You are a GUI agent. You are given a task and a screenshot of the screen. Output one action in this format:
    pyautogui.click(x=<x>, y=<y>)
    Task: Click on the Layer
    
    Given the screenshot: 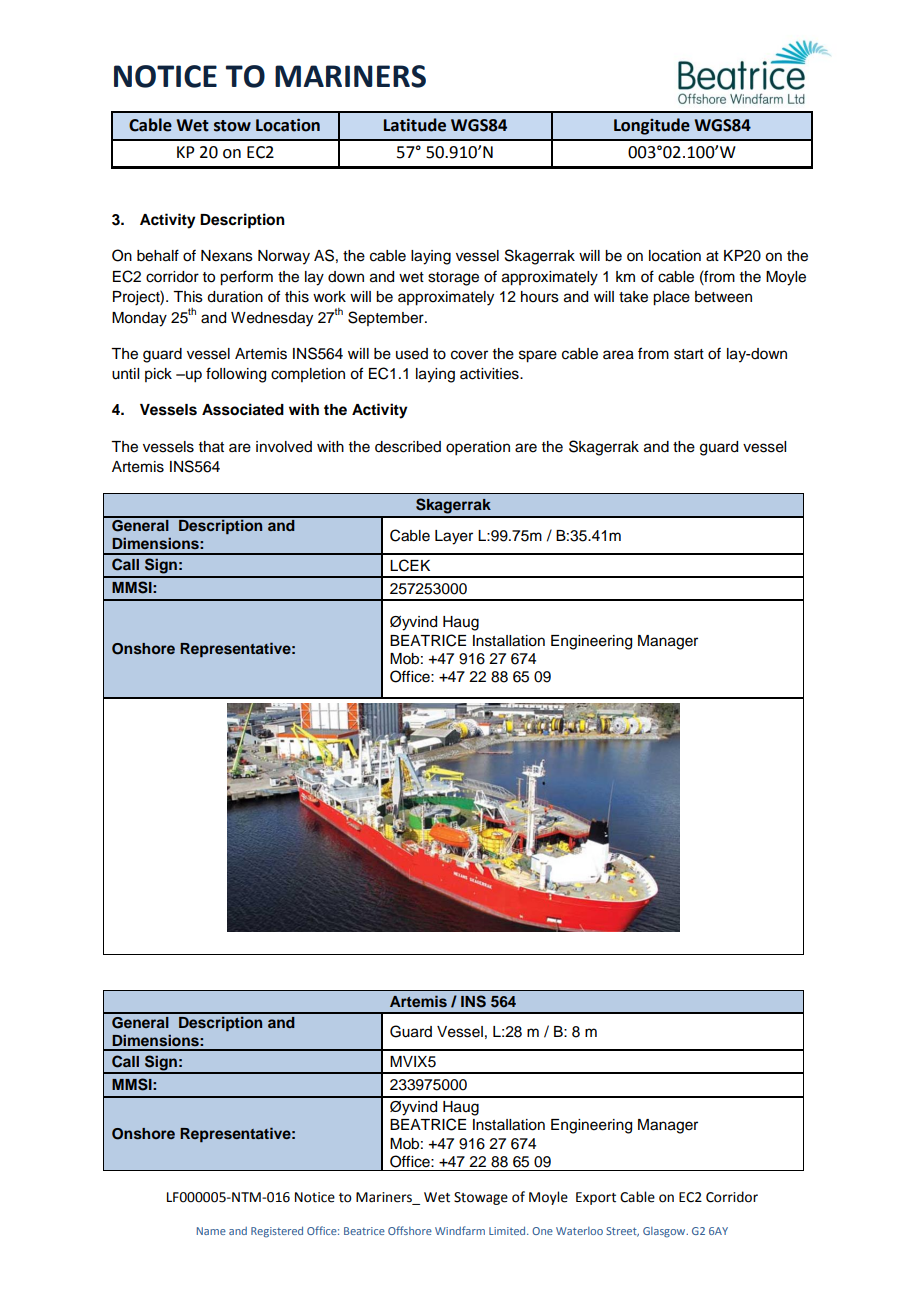 What is the action you would take?
    pyautogui.click(x=454, y=537)
